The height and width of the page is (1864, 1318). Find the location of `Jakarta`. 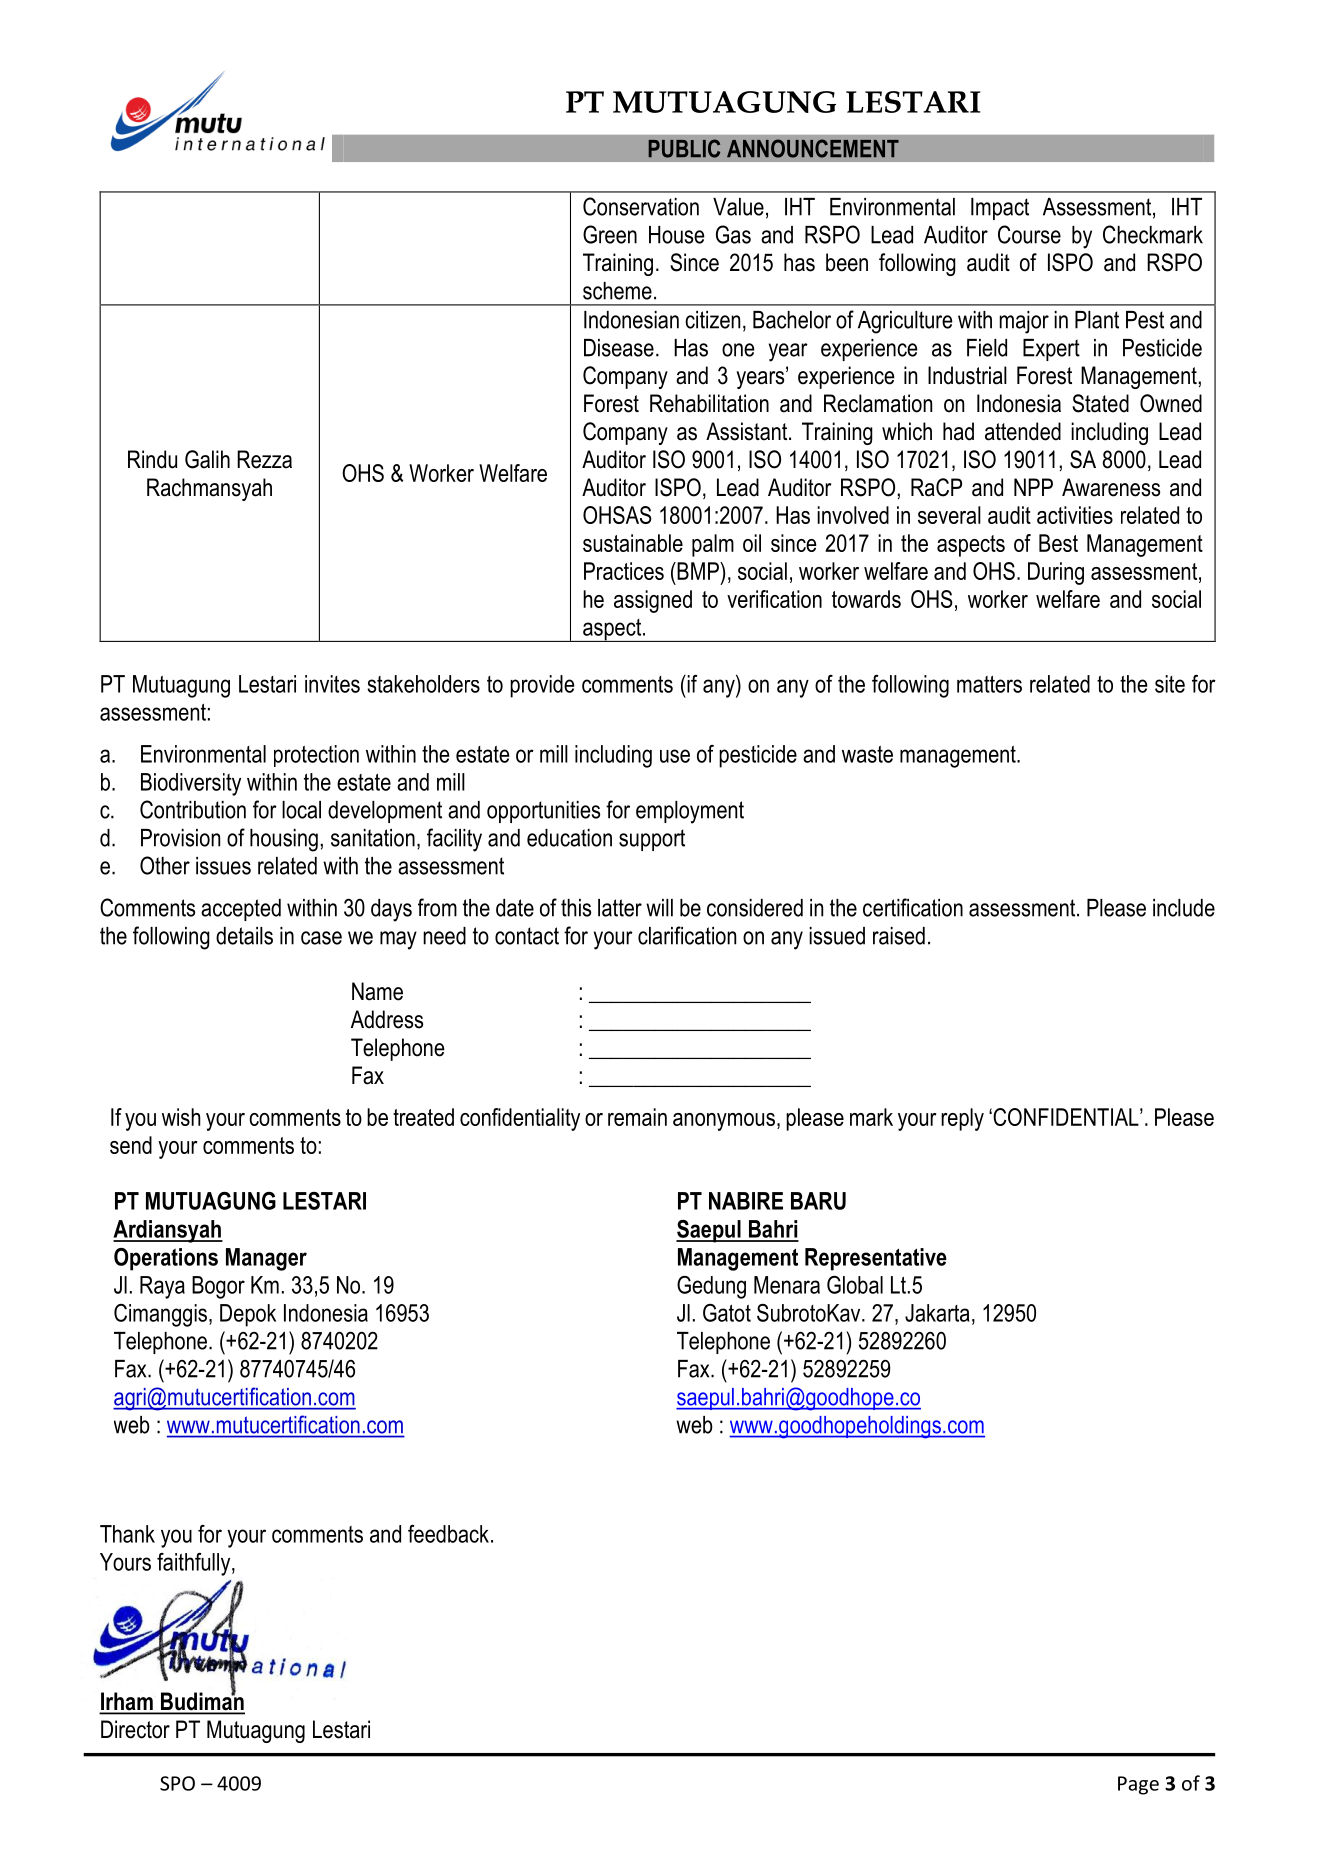

Jakarta is located at coordinates (937, 1313).
